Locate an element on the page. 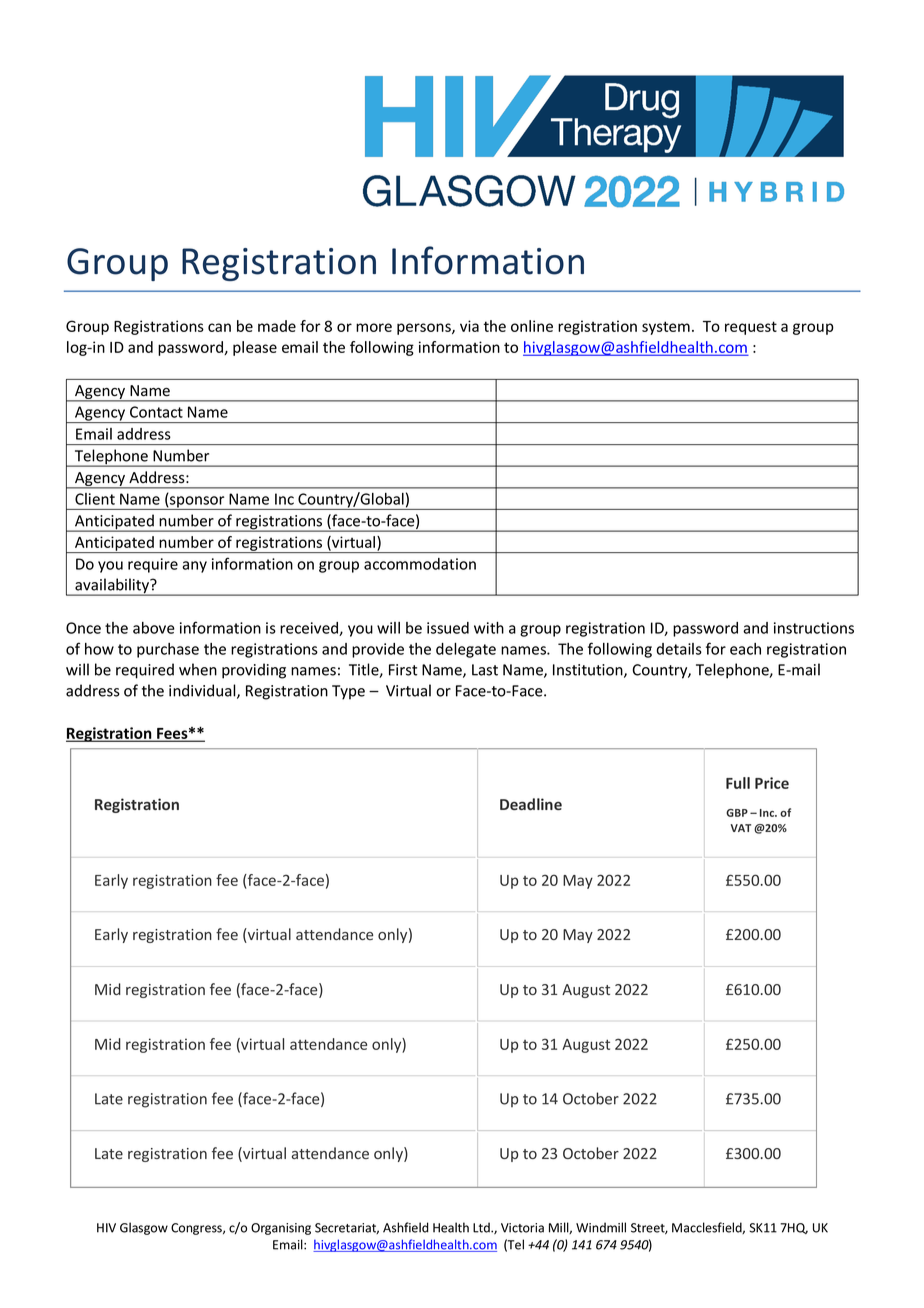  request is located at coordinates (751, 328).
